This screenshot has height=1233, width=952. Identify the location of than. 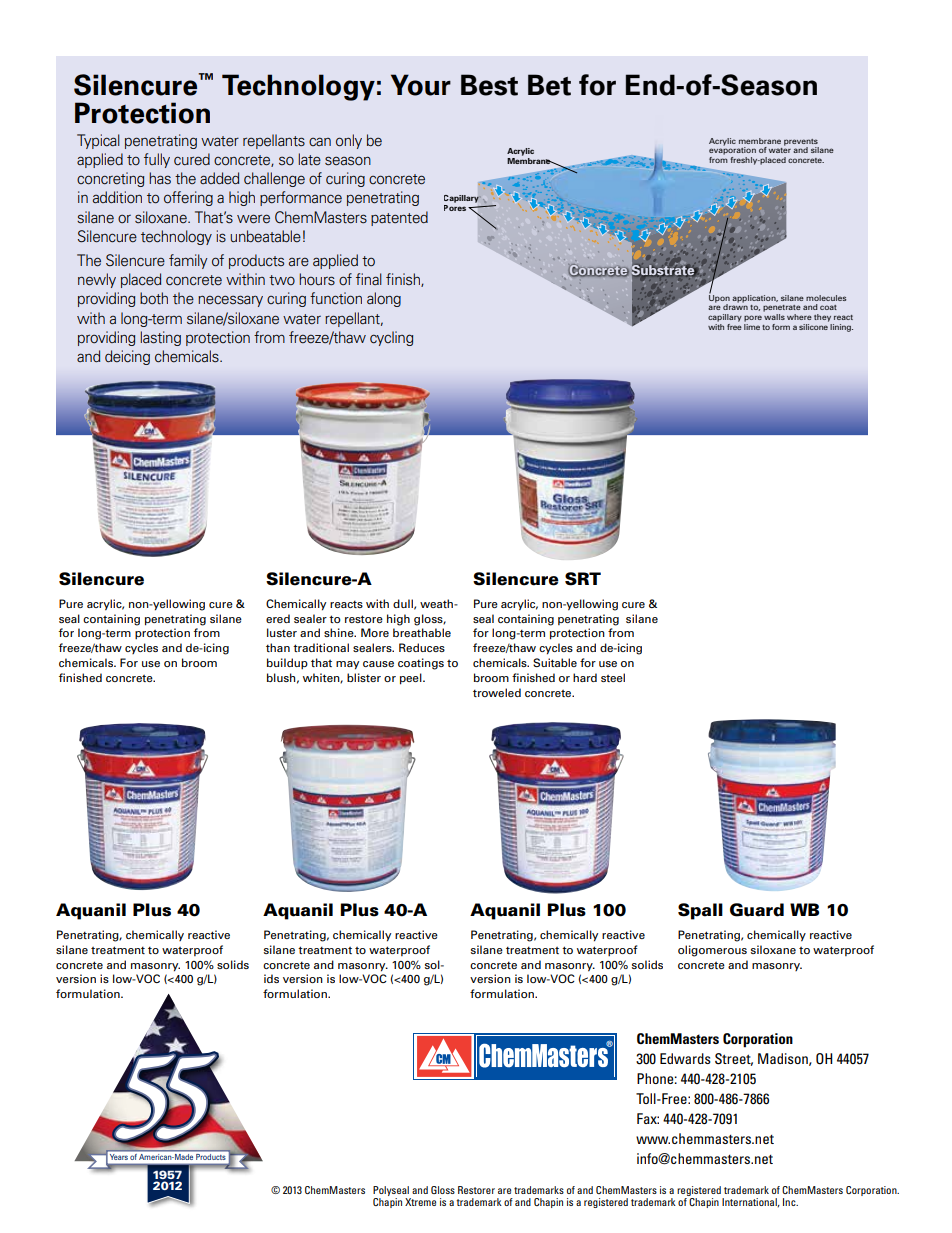
(278, 647).
